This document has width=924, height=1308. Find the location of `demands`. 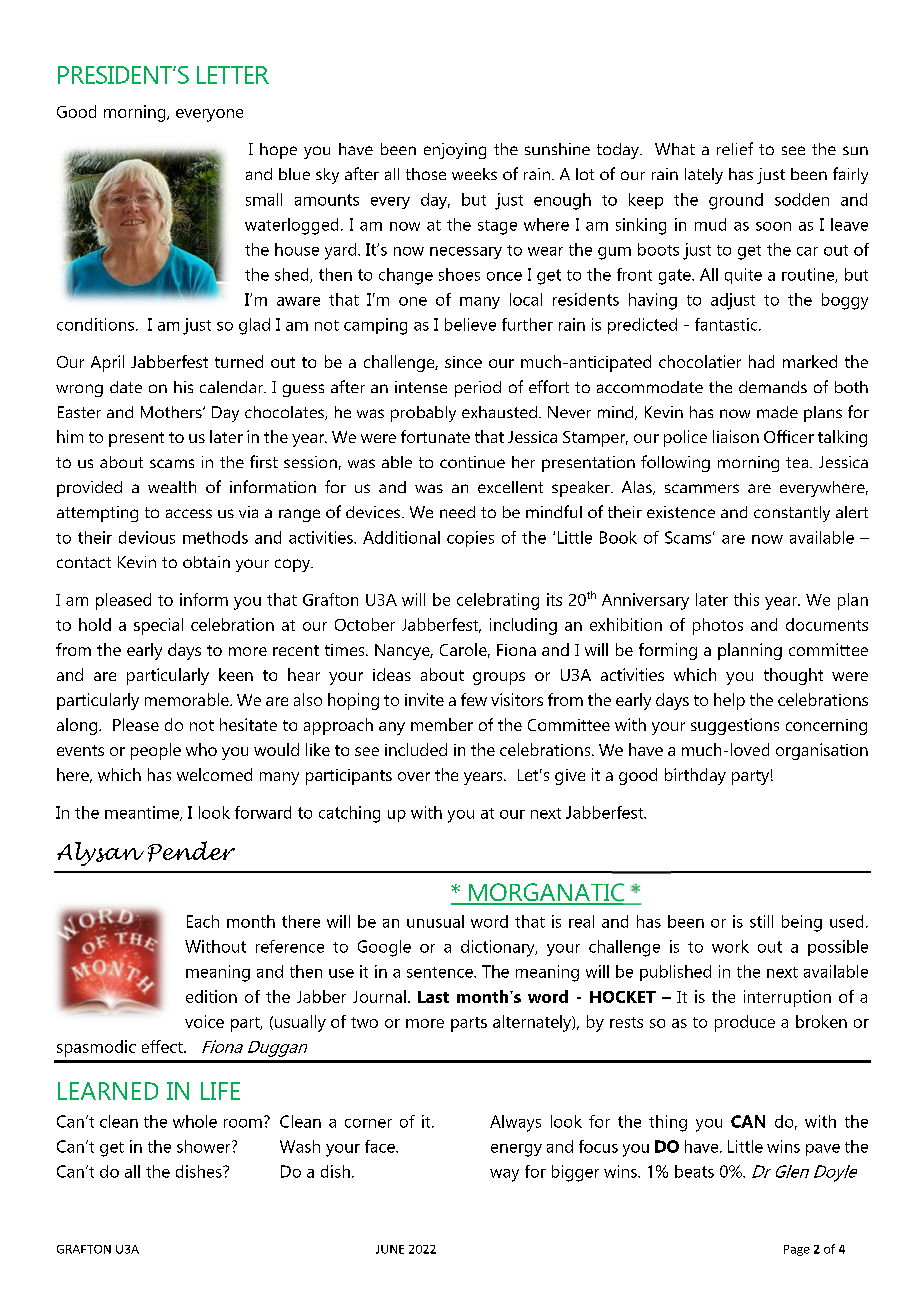

demands is located at coordinates (773, 387).
